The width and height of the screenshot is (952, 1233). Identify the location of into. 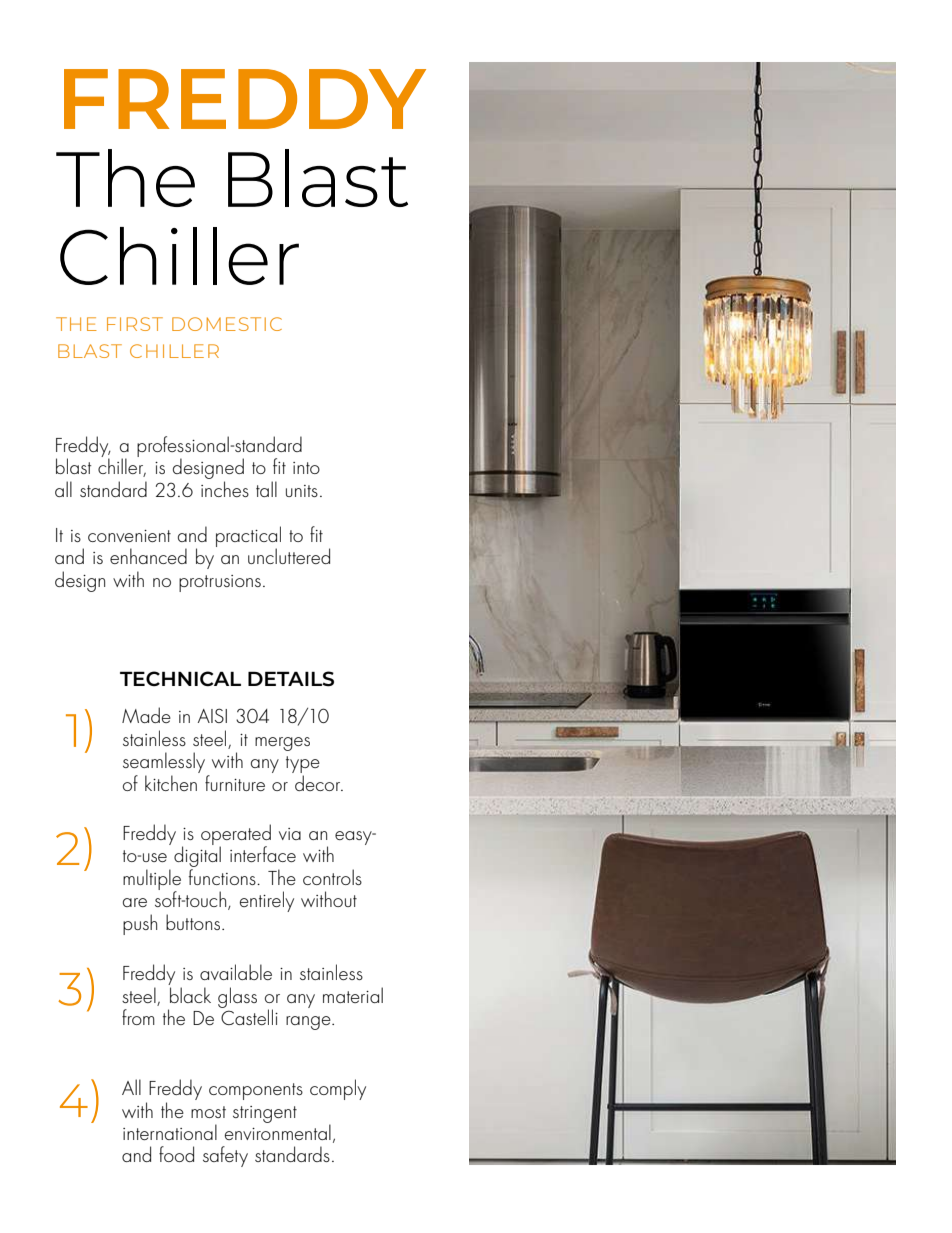
(306, 468).
